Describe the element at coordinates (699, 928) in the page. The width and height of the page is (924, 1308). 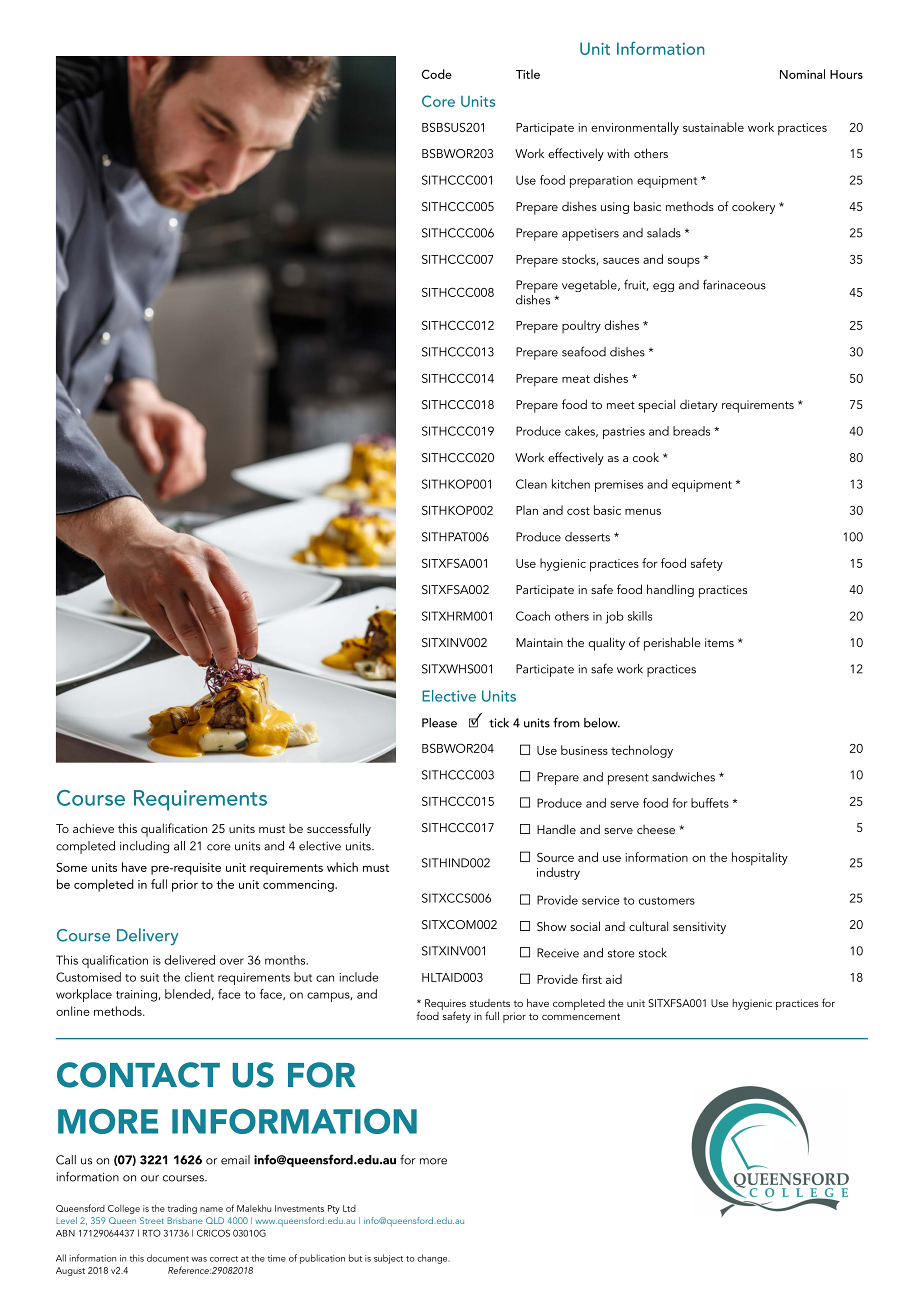
I see `sensitivity` at that location.
